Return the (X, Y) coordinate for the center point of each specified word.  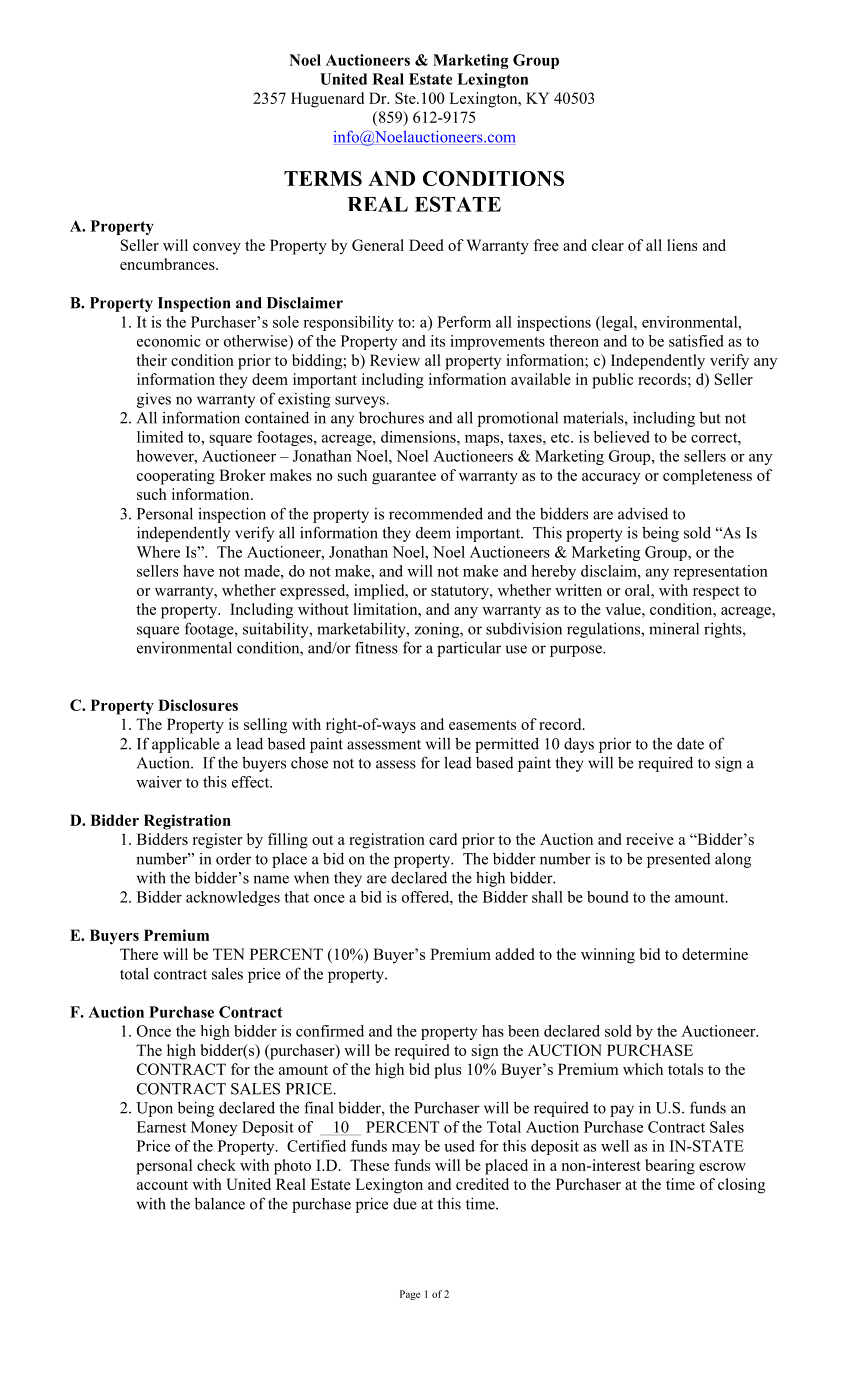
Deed (426, 245)
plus (447, 1071)
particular (469, 649)
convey (217, 249)
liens (682, 245)
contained (277, 417)
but (710, 417)
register (217, 841)
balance (220, 1203)
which (643, 1069)
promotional (518, 419)
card (443, 839)
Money (214, 1128)
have (198, 571)
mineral (674, 628)
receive (650, 839)
